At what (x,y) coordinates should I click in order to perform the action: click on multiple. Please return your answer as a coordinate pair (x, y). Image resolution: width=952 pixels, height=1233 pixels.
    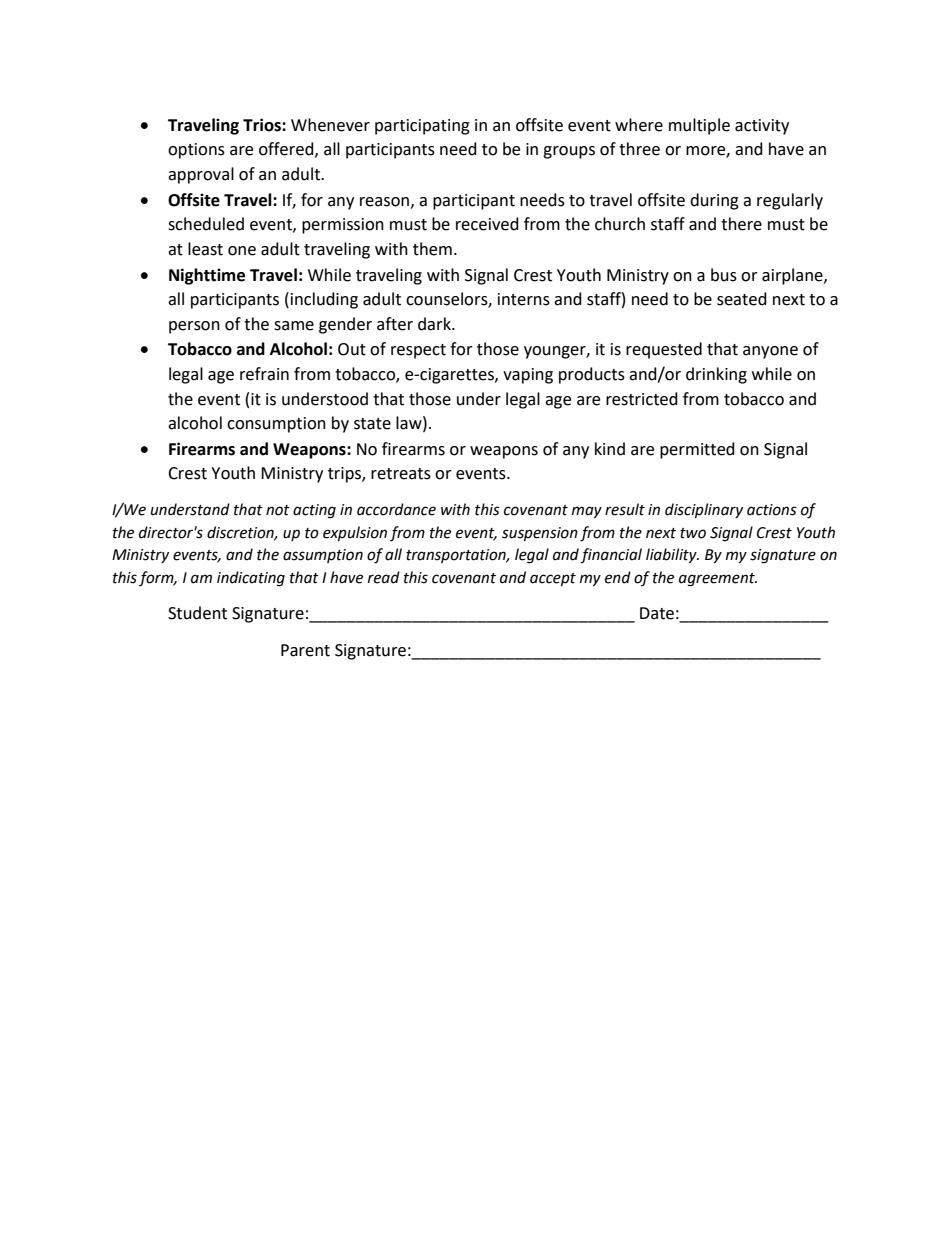
    Looking at the image, I should click on (699, 126).
